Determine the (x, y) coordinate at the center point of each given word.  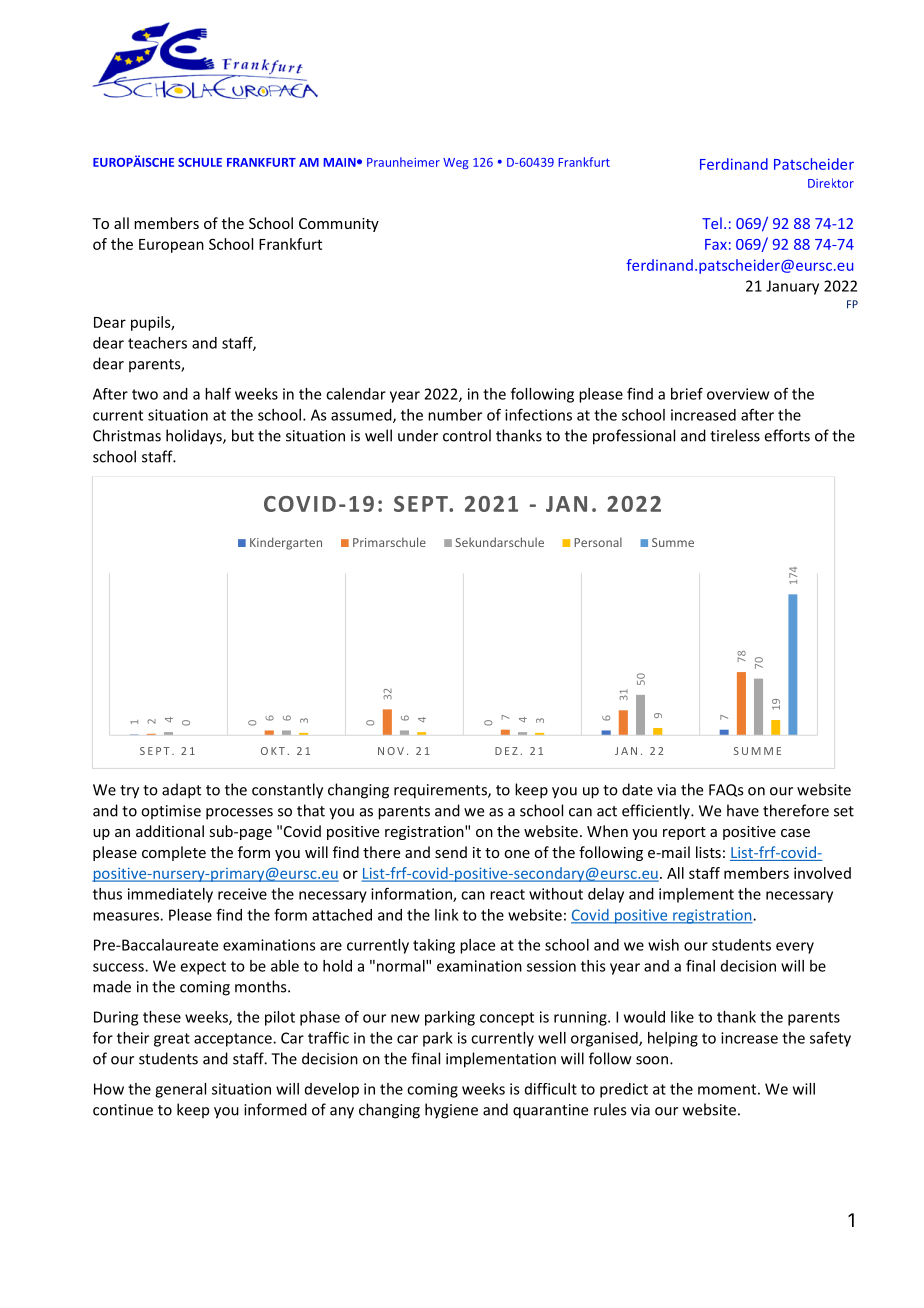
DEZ (506, 751)
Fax (716, 244)
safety (830, 1039)
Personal (598, 542)
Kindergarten (286, 543)
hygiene (451, 1111)
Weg (455, 163)
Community (339, 225)
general (180, 1090)
